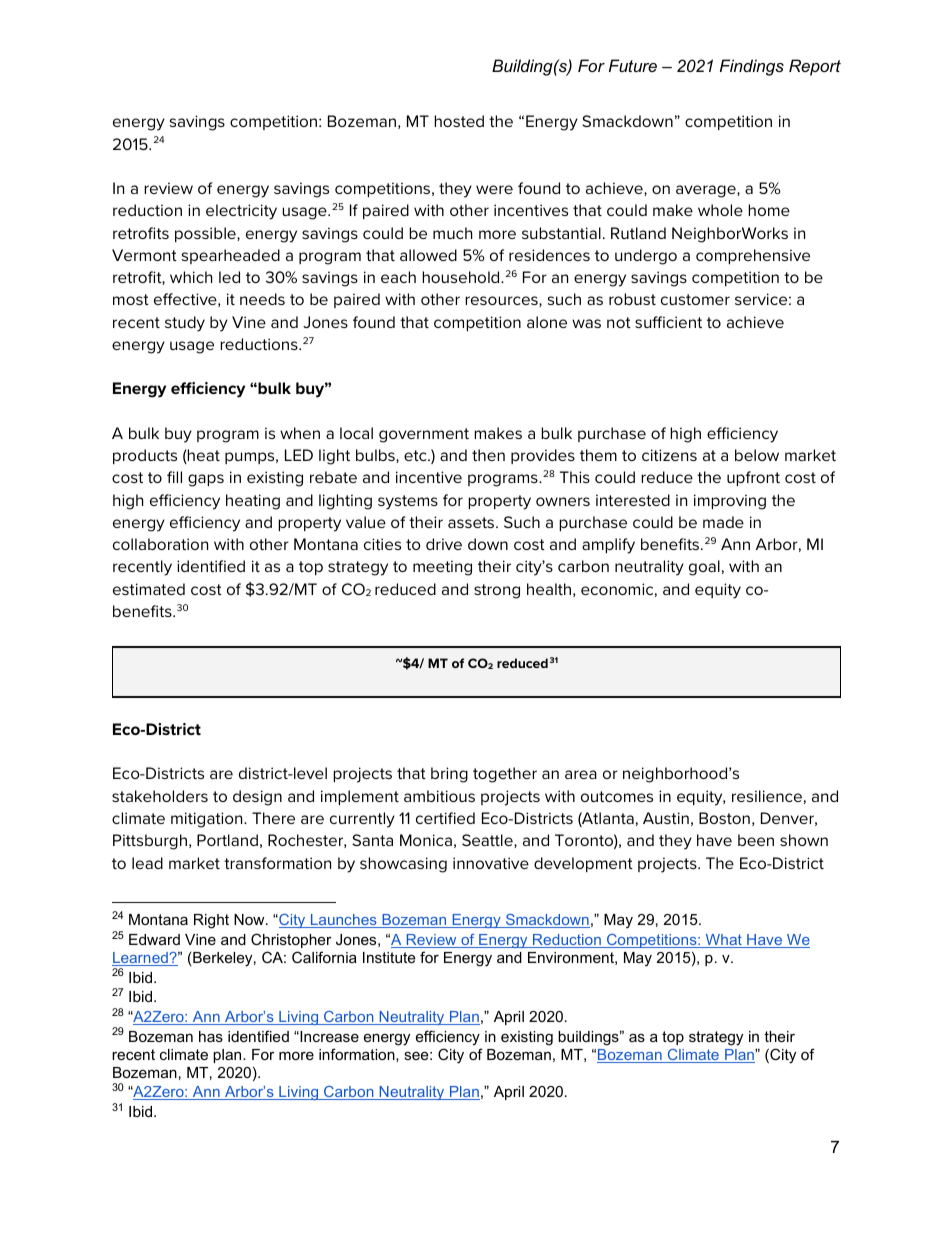  What do you see at coordinates (723, 941) in the document?
I see `What` at bounding box center [723, 941].
